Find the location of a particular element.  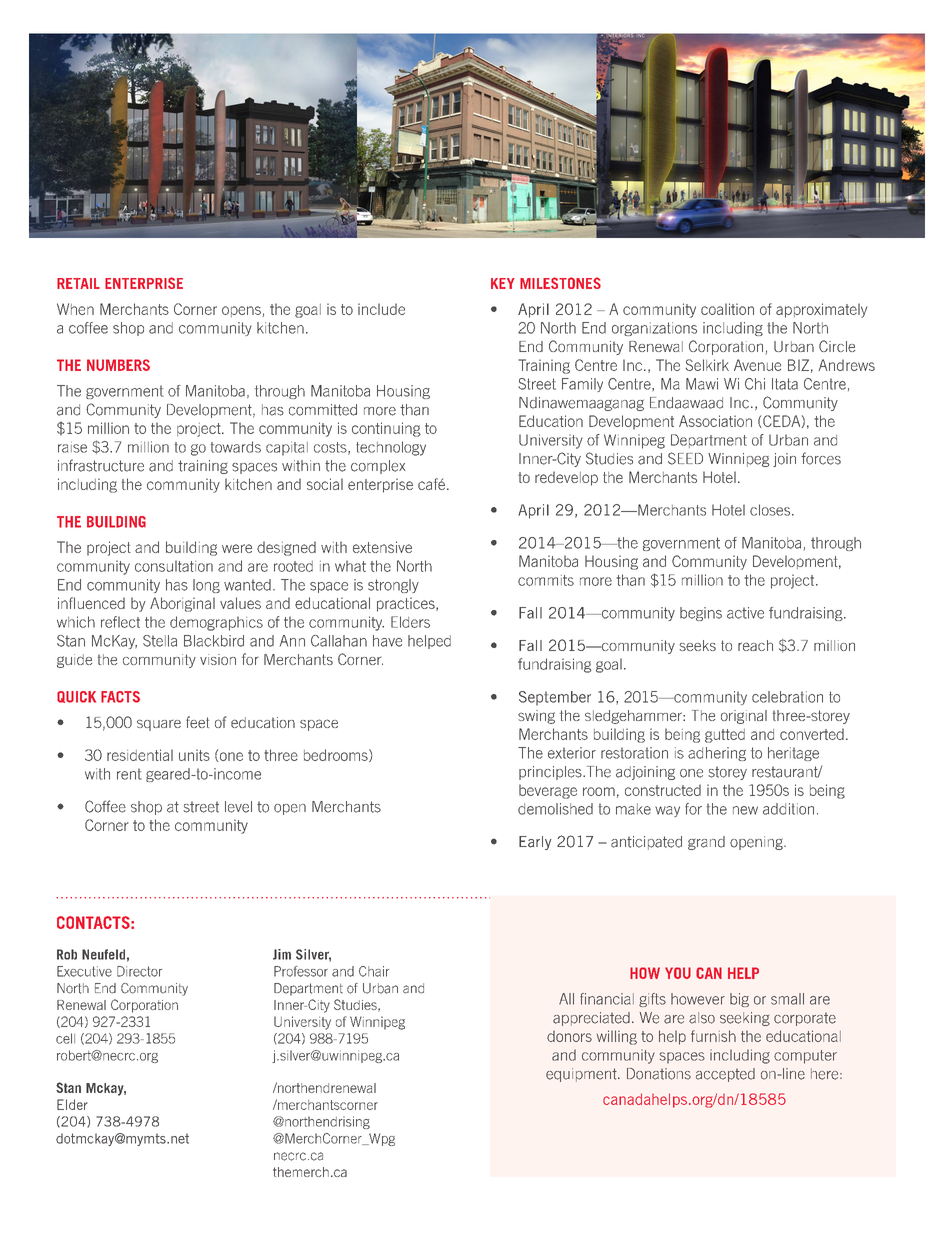

When is located at coordinates (75, 309).
